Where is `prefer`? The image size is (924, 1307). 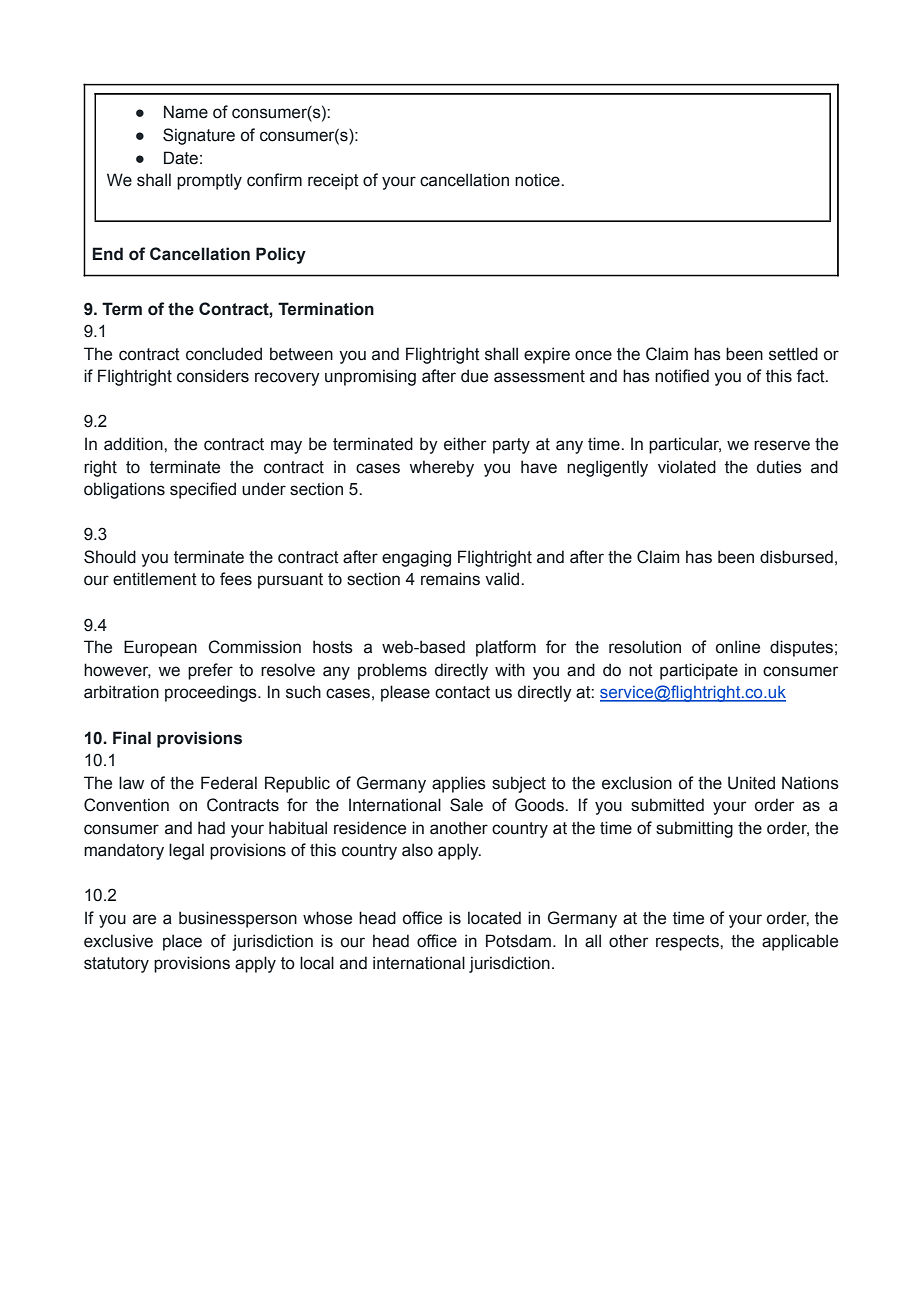 prefer is located at coordinates (210, 671).
